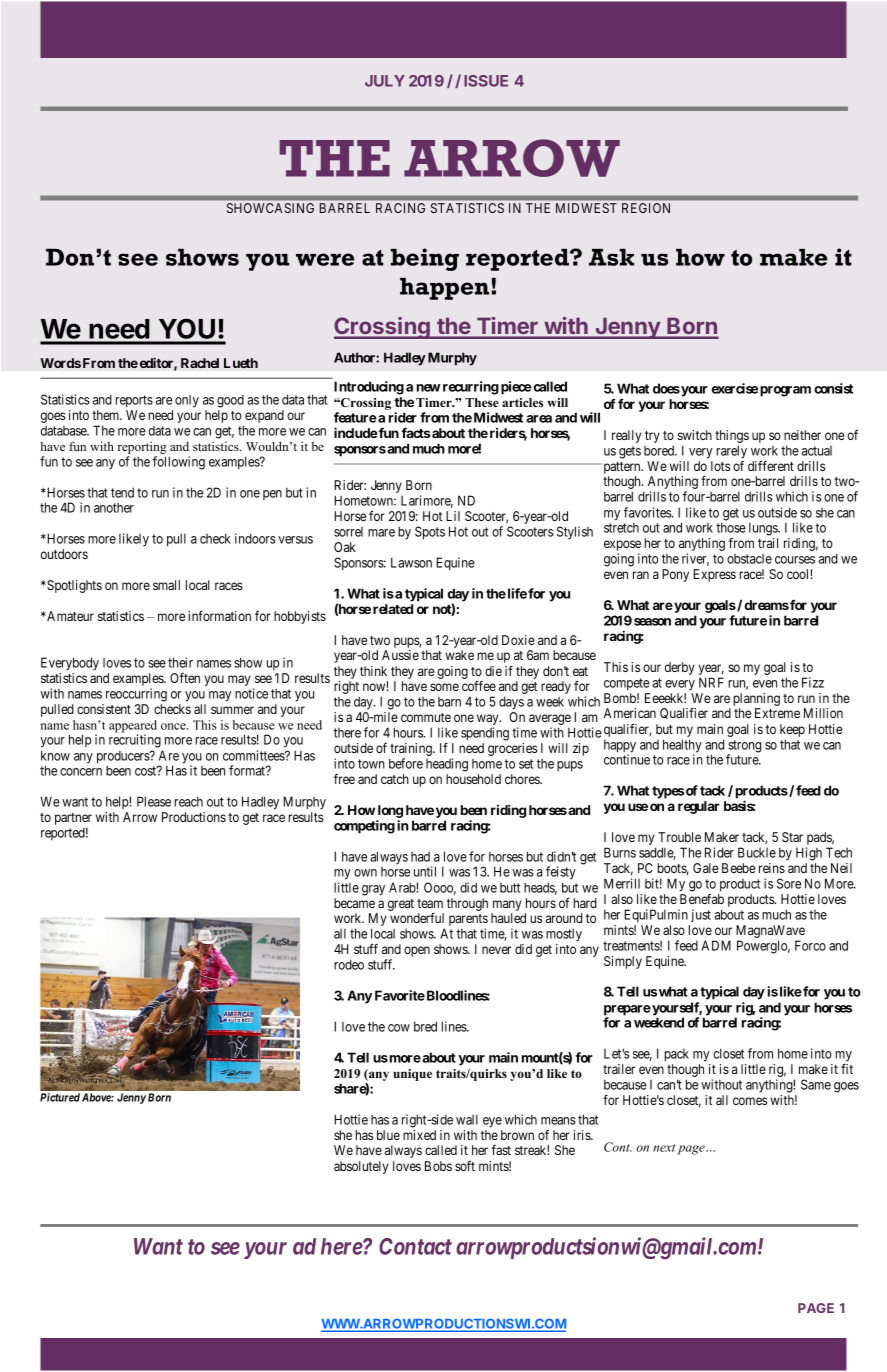 The image size is (887, 1372). I want to click on reporting, so click(142, 447).
